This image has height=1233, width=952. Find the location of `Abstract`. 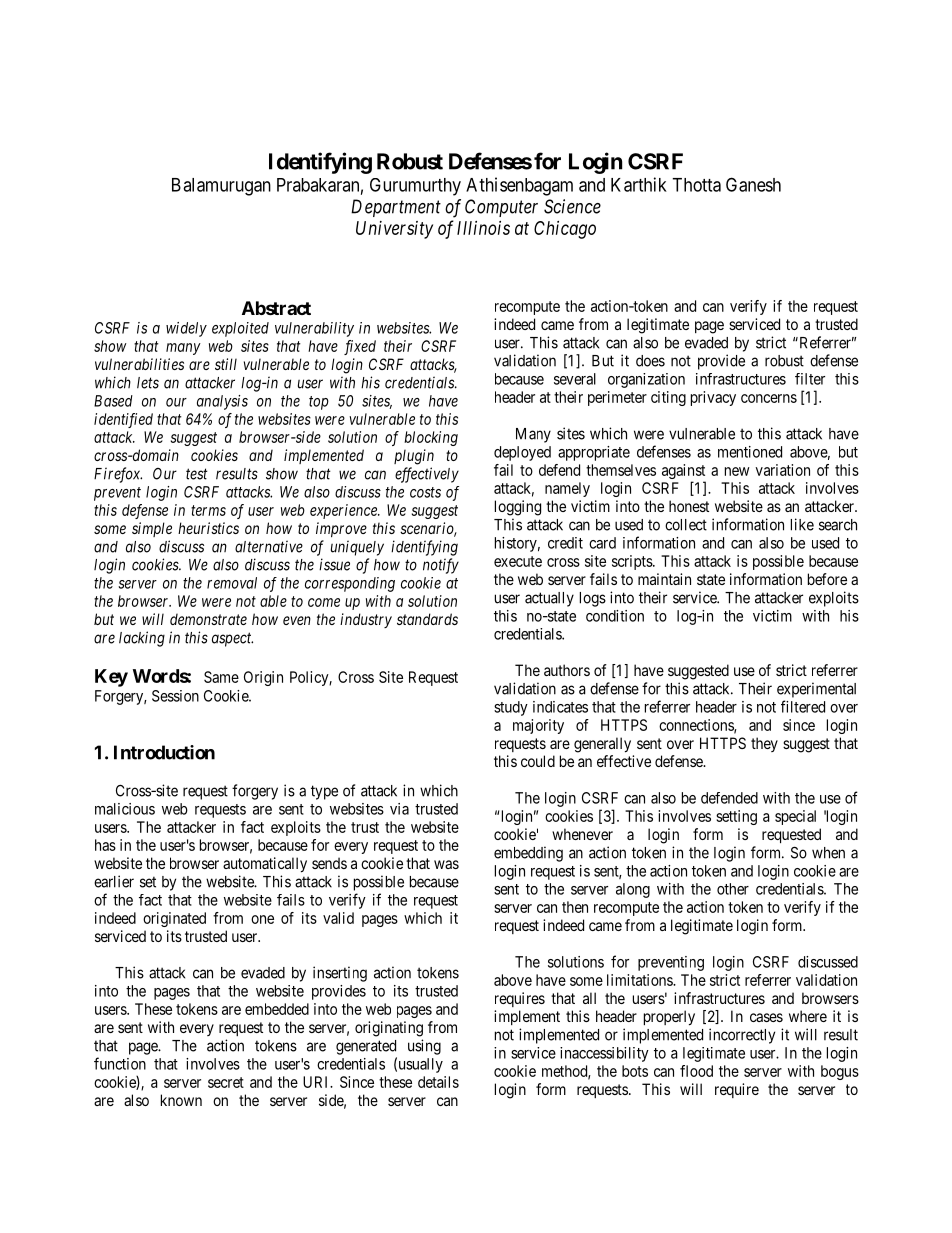

Abstract is located at coordinates (276, 308).
